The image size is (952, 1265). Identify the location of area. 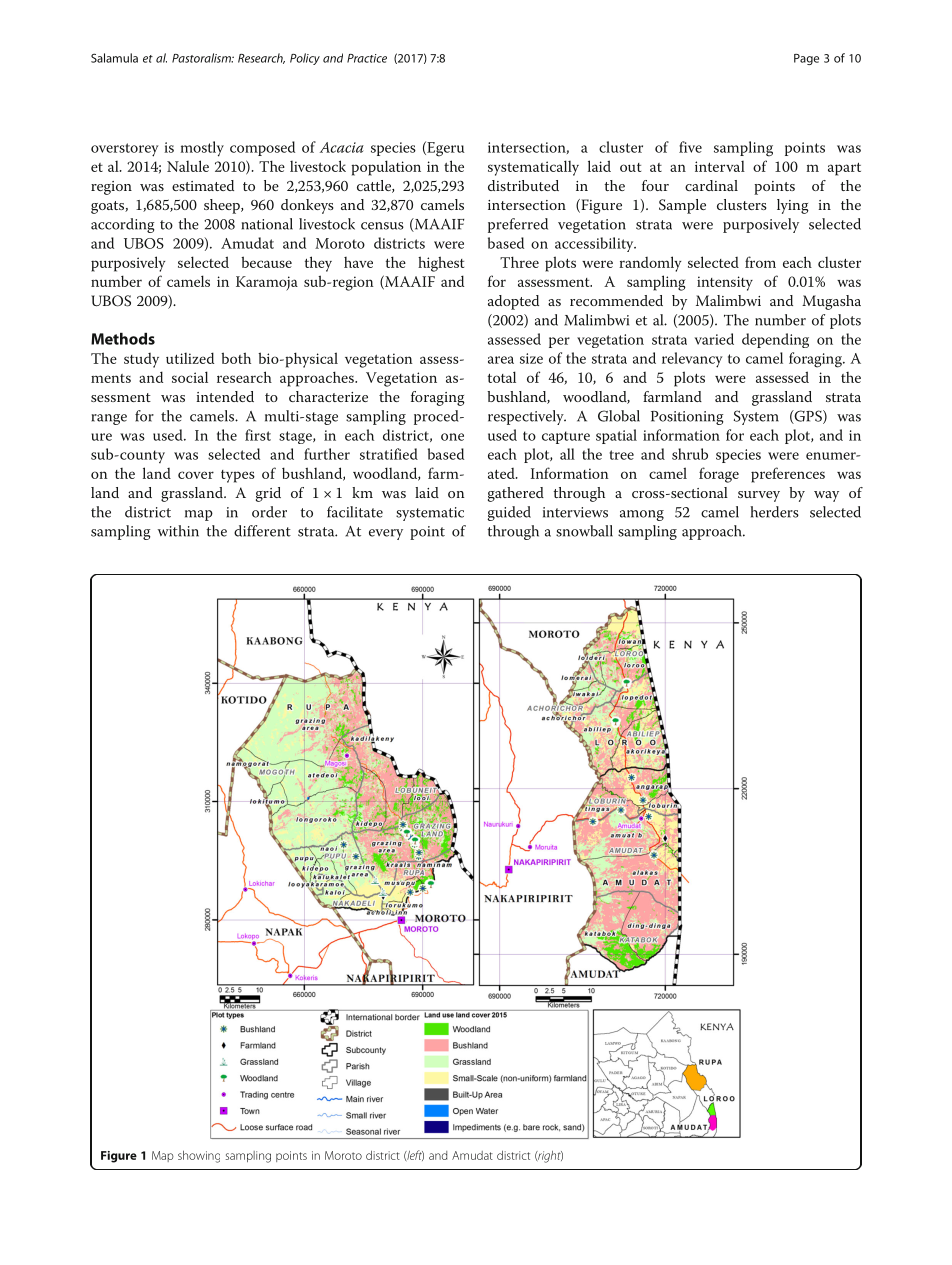
(501, 360).
